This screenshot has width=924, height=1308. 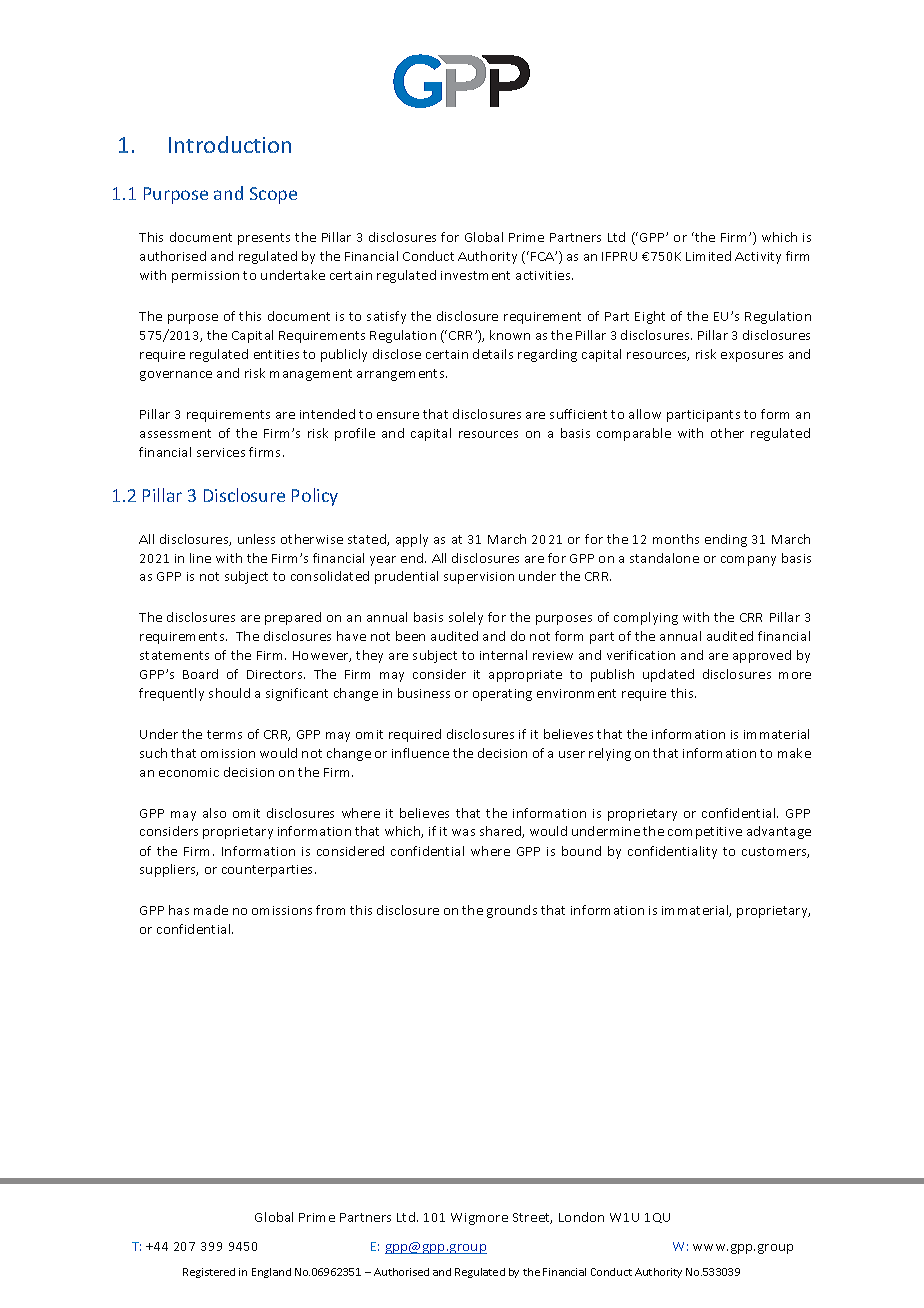 I want to click on unless, so click(x=256, y=539).
